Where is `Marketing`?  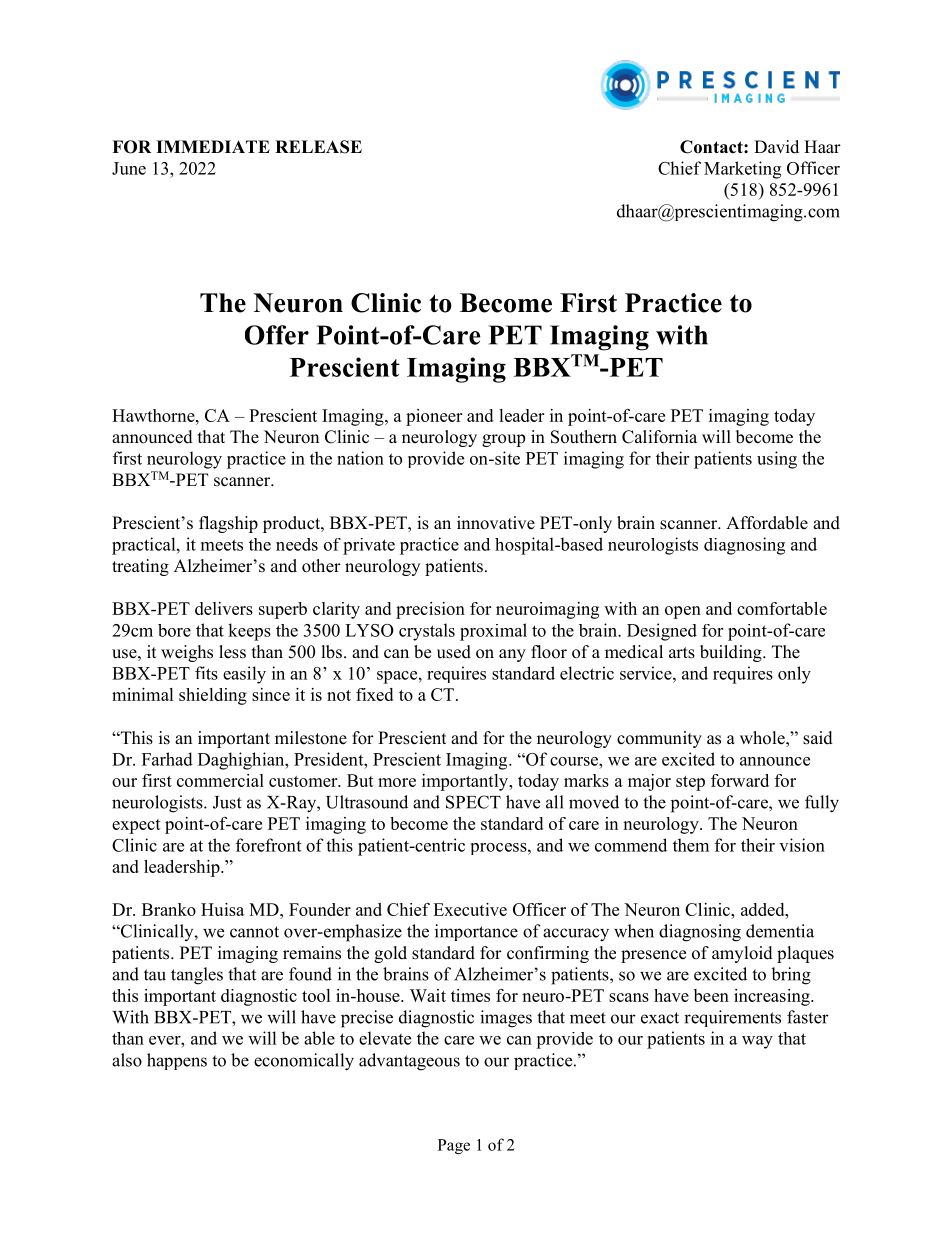
Marketing is located at coordinates (742, 170).
